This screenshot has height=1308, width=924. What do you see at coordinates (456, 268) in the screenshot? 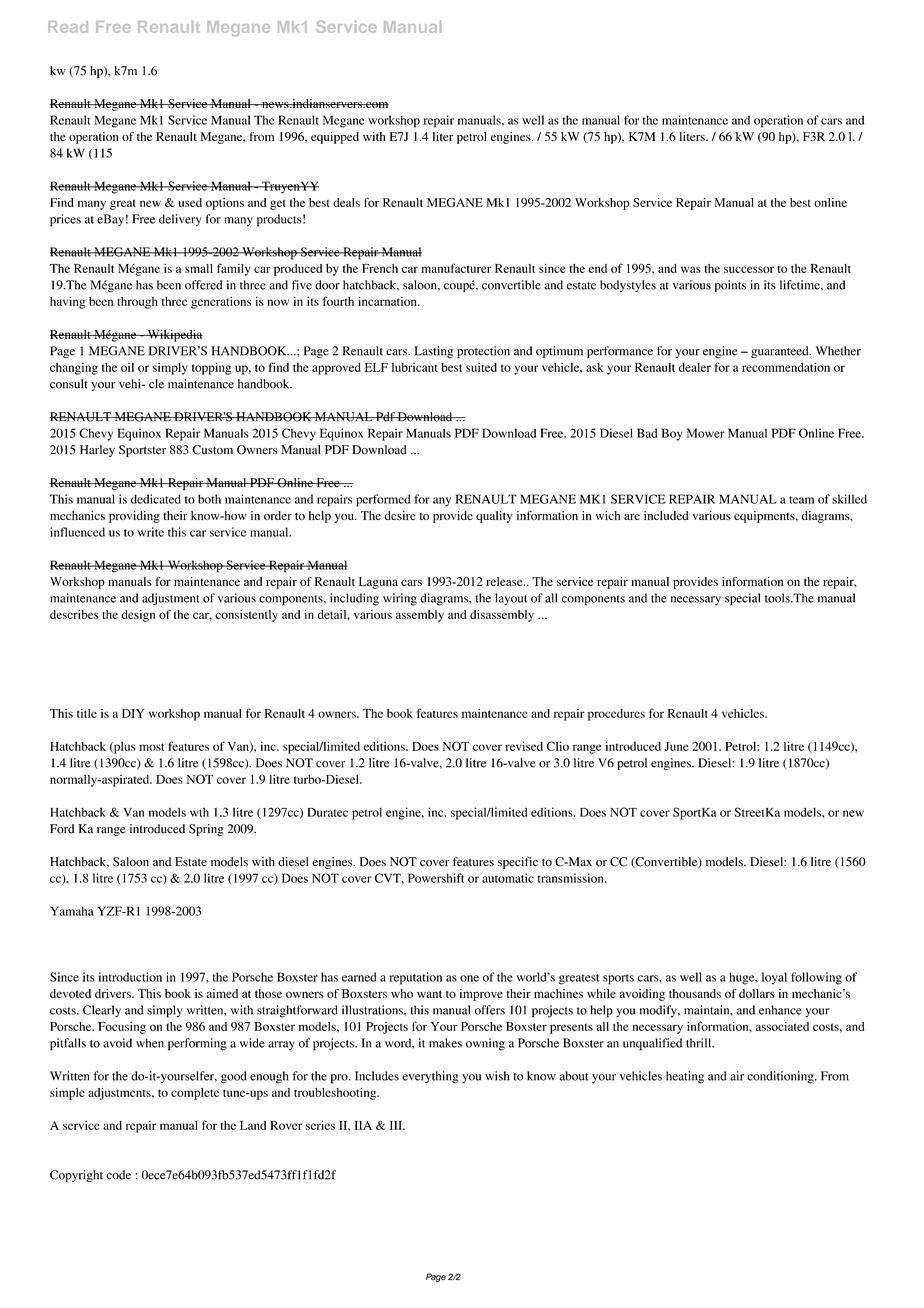
I see `manufacturer` at bounding box center [456, 268].
